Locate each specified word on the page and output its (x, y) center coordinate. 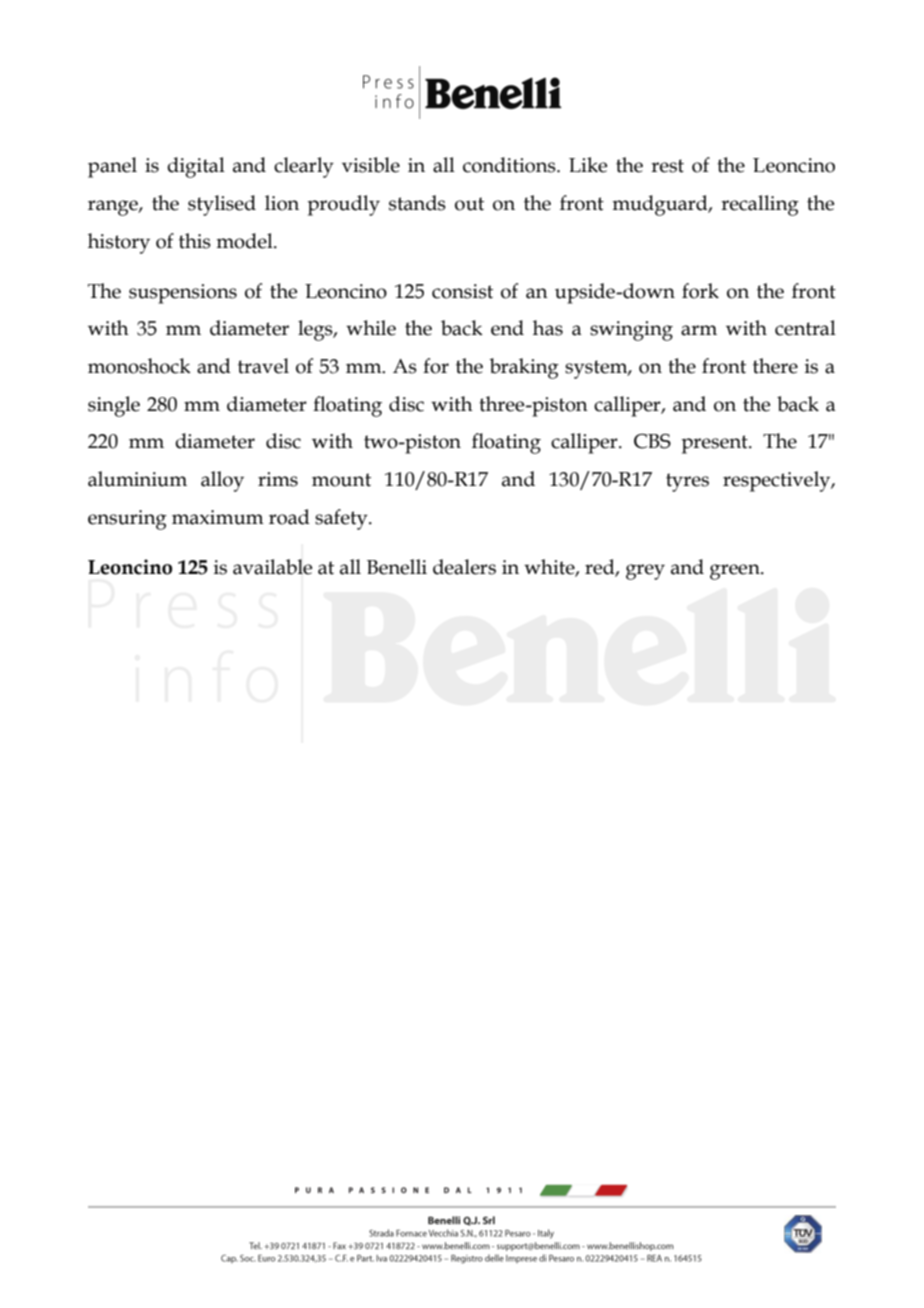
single (114, 406)
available (272, 567)
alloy (222, 481)
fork (700, 291)
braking (524, 368)
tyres (687, 482)
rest (667, 166)
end (507, 328)
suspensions (183, 294)
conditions (510, 165)
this (195, 241)
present (716, 444)
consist (462, 291)
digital (196, 167)
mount (341, 480)
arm (699, 330)
